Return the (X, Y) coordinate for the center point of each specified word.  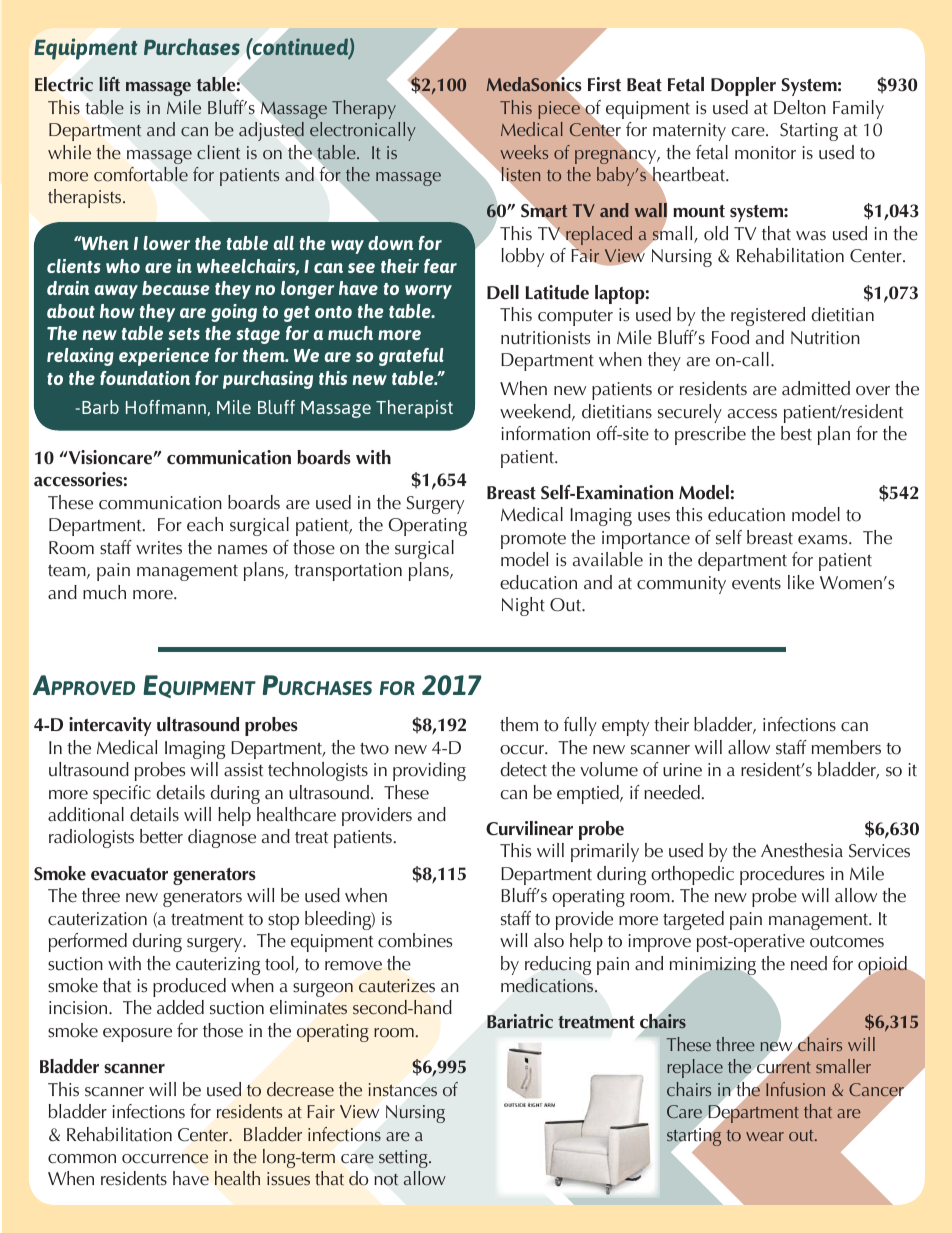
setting (404, 1159)
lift (109, 84)
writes (159, 548)
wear (765, 1136)
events (756, 584)
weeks (524, 152)
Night (523, 606)
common (82, 1159)
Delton (800, 107)
